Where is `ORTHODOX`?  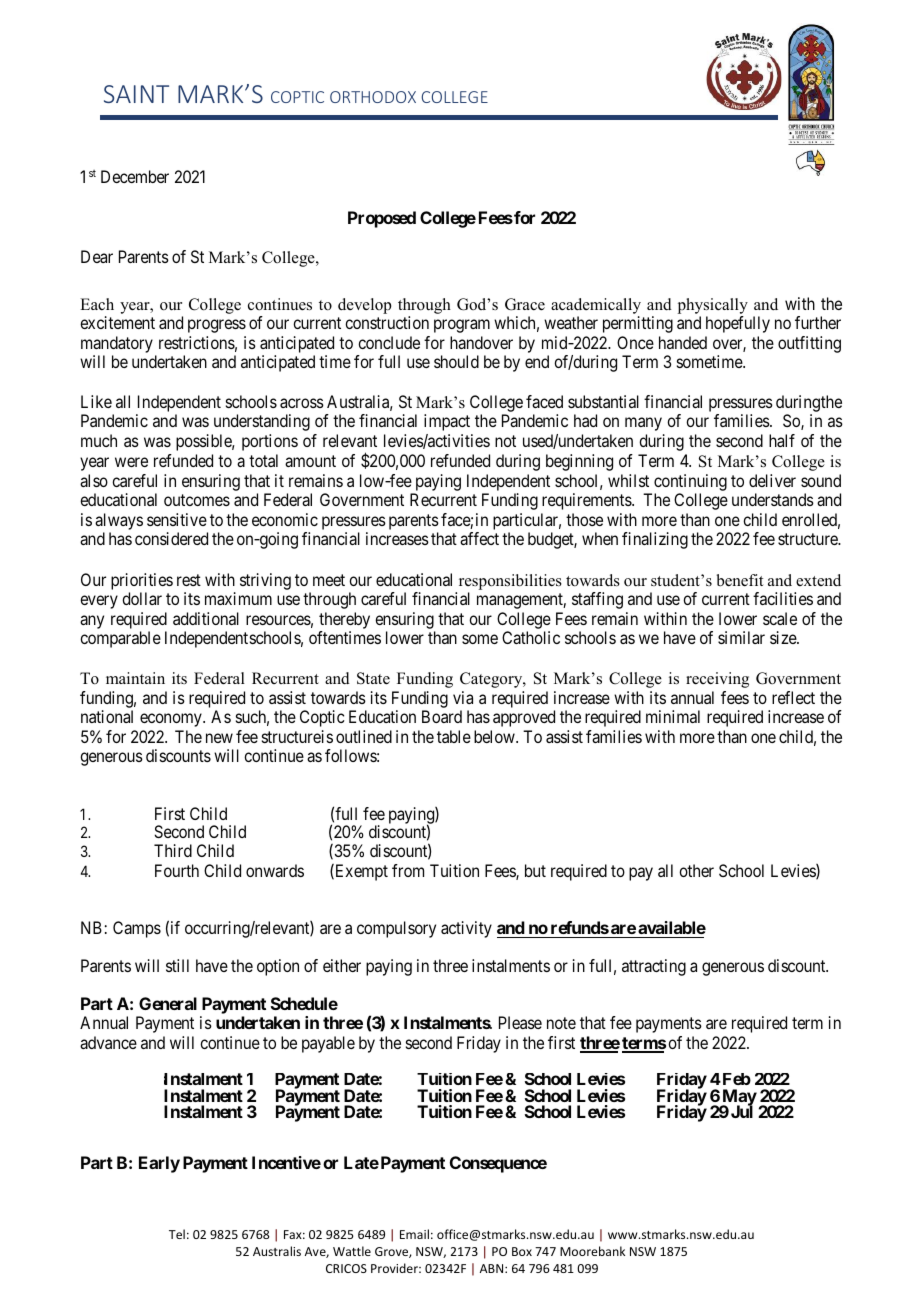
ORTHODOX is located at coordinates (373, 97).
